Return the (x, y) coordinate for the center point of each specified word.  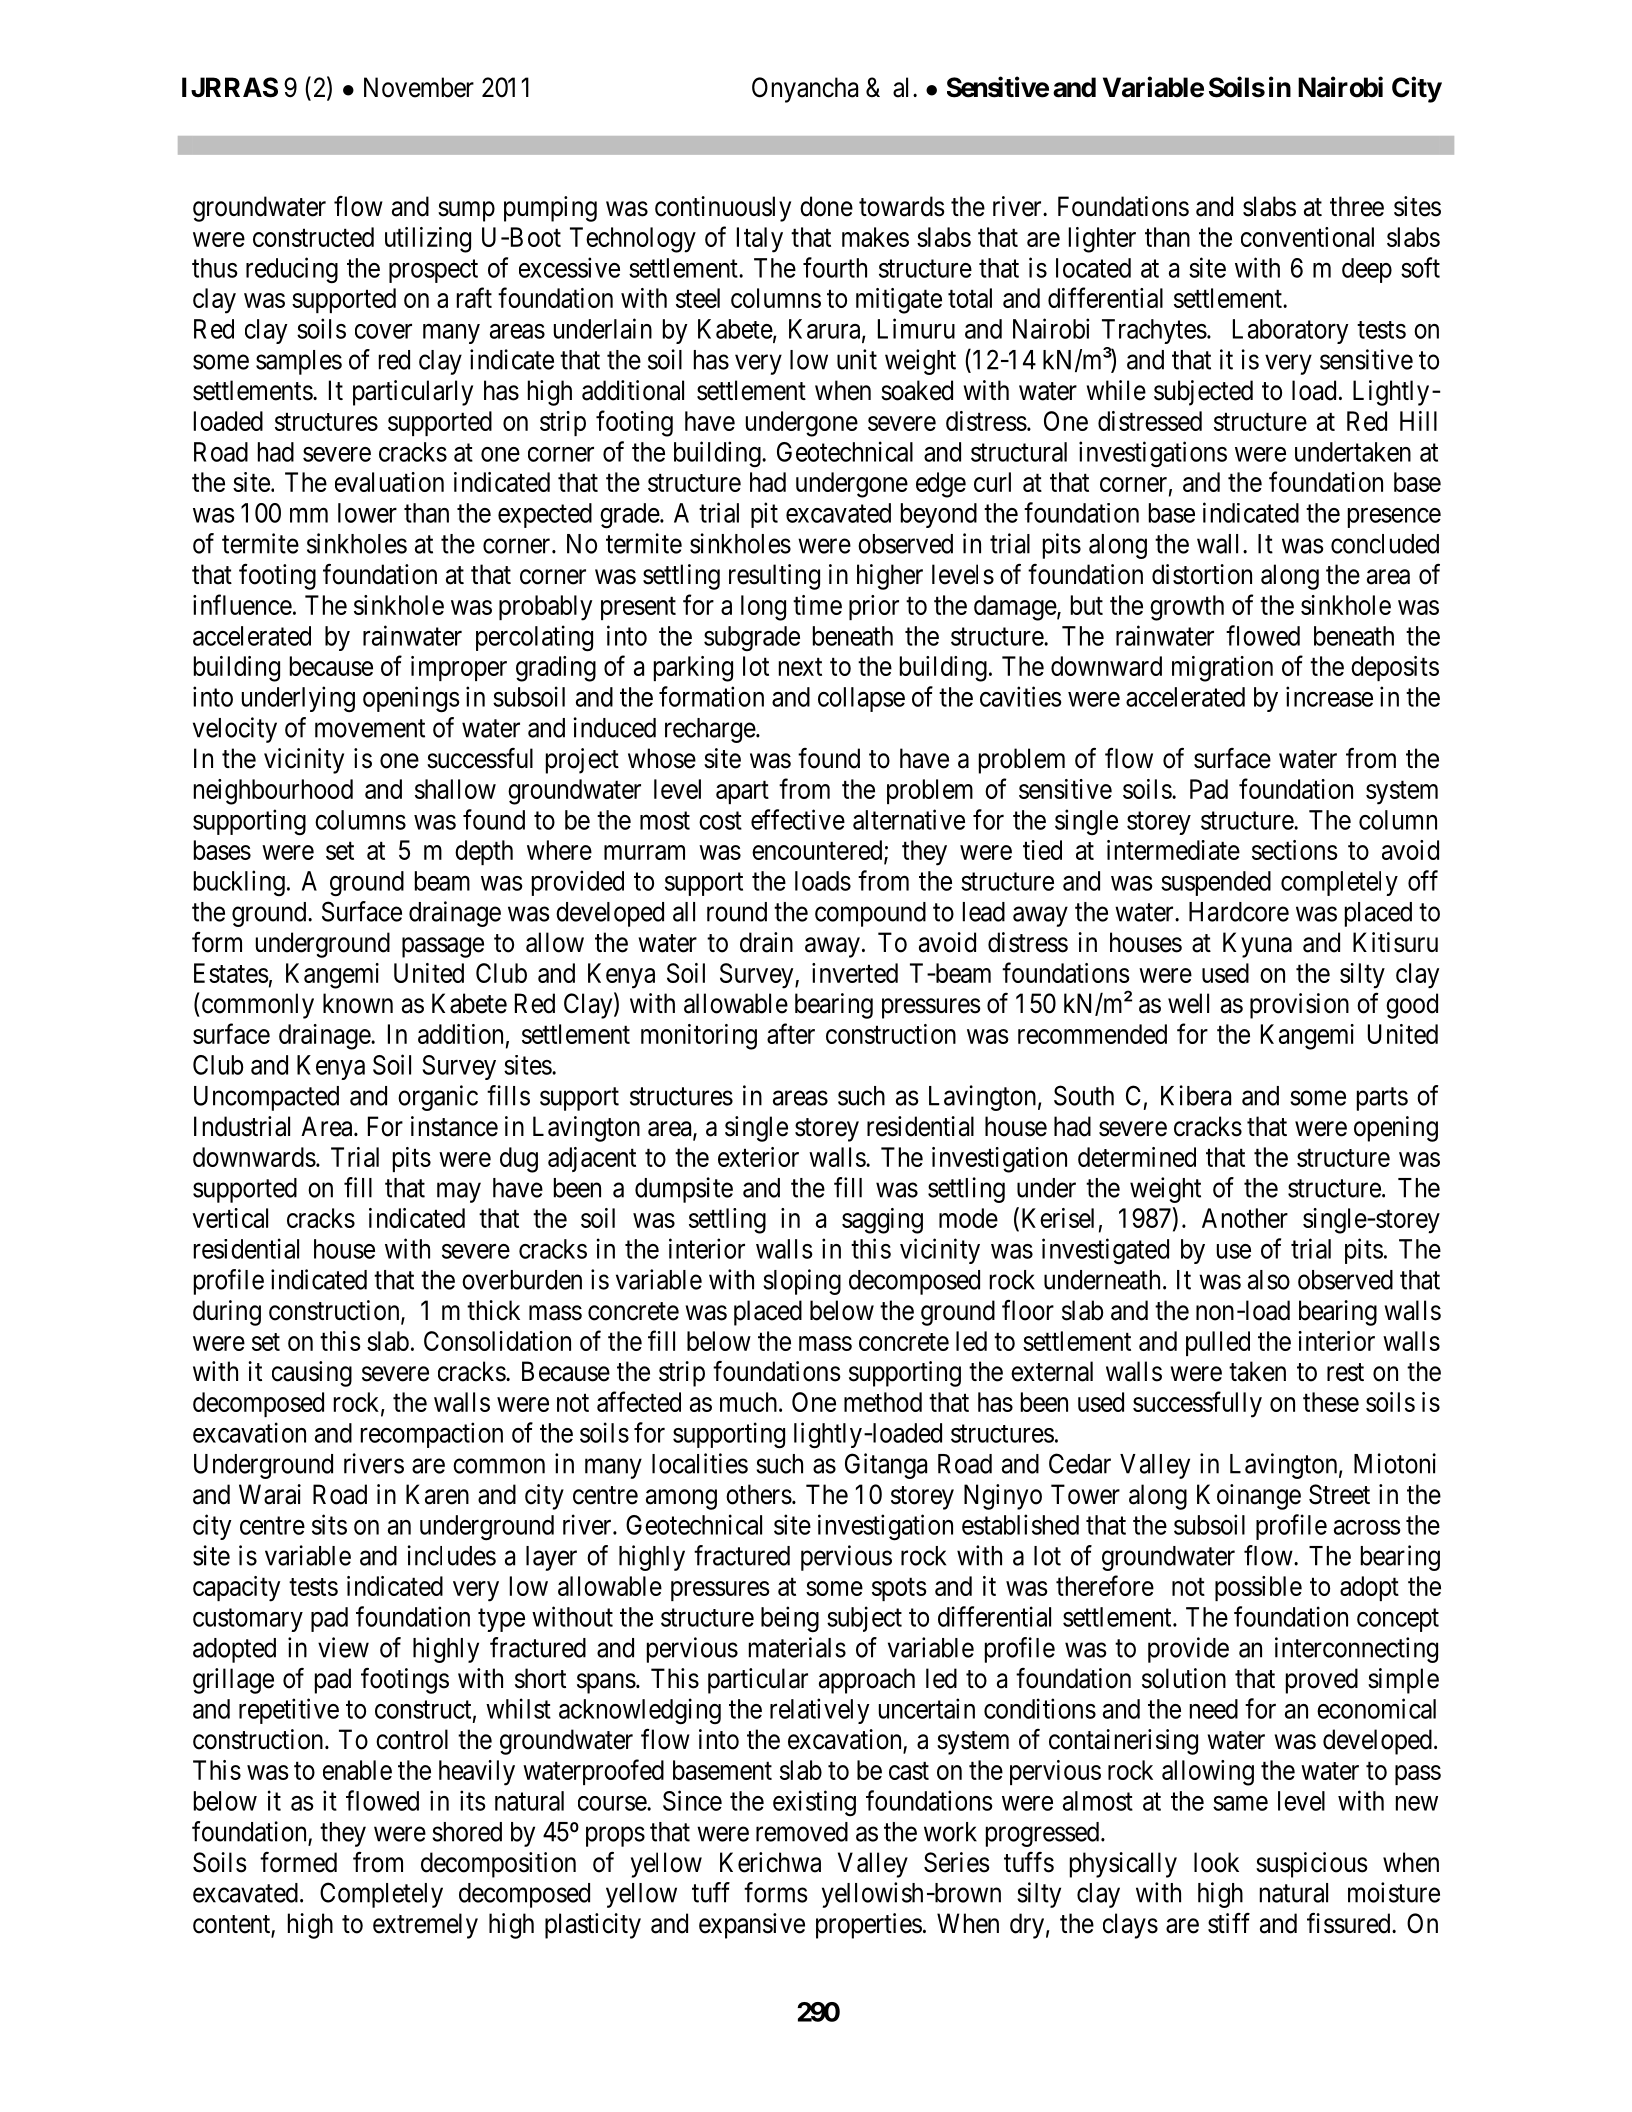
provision (1299, 1006)
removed (802, 1832)
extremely (425, 1926)
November (419, 87)
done (826, 206)
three (1357, 206)
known (358, 1003)
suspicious (1312, 1865)
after (791, 1033)
